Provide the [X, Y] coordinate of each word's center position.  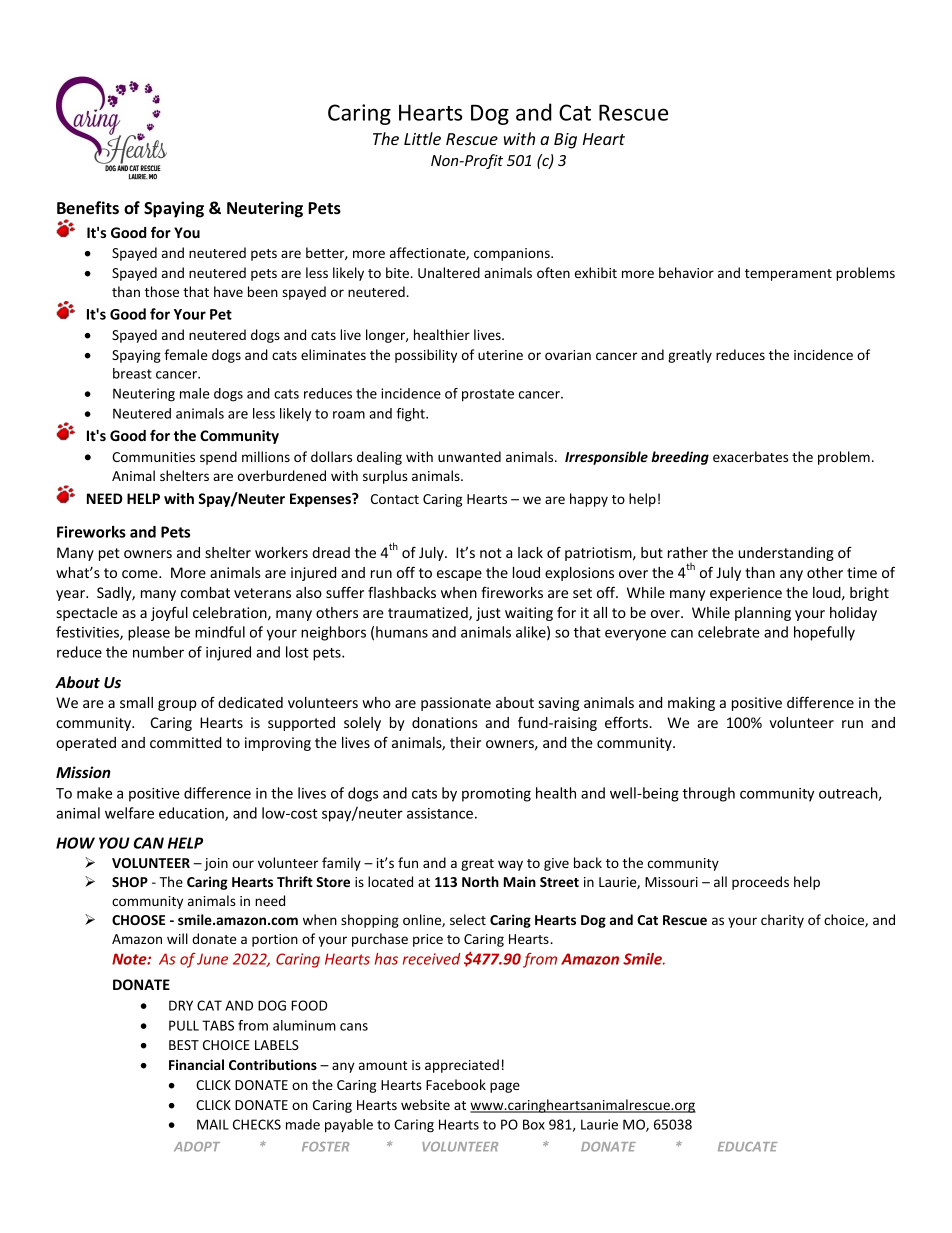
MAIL [213, 1124]
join [216, 864]
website [425, 1104]
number [158, 652]
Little [422, 138]
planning [763, 614]
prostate [488, 395]
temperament [788, 275]
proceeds [760, 883]
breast [132, 373]
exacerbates [750, 456]
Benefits [88, 208]
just [488, 614]
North [480, 881]
